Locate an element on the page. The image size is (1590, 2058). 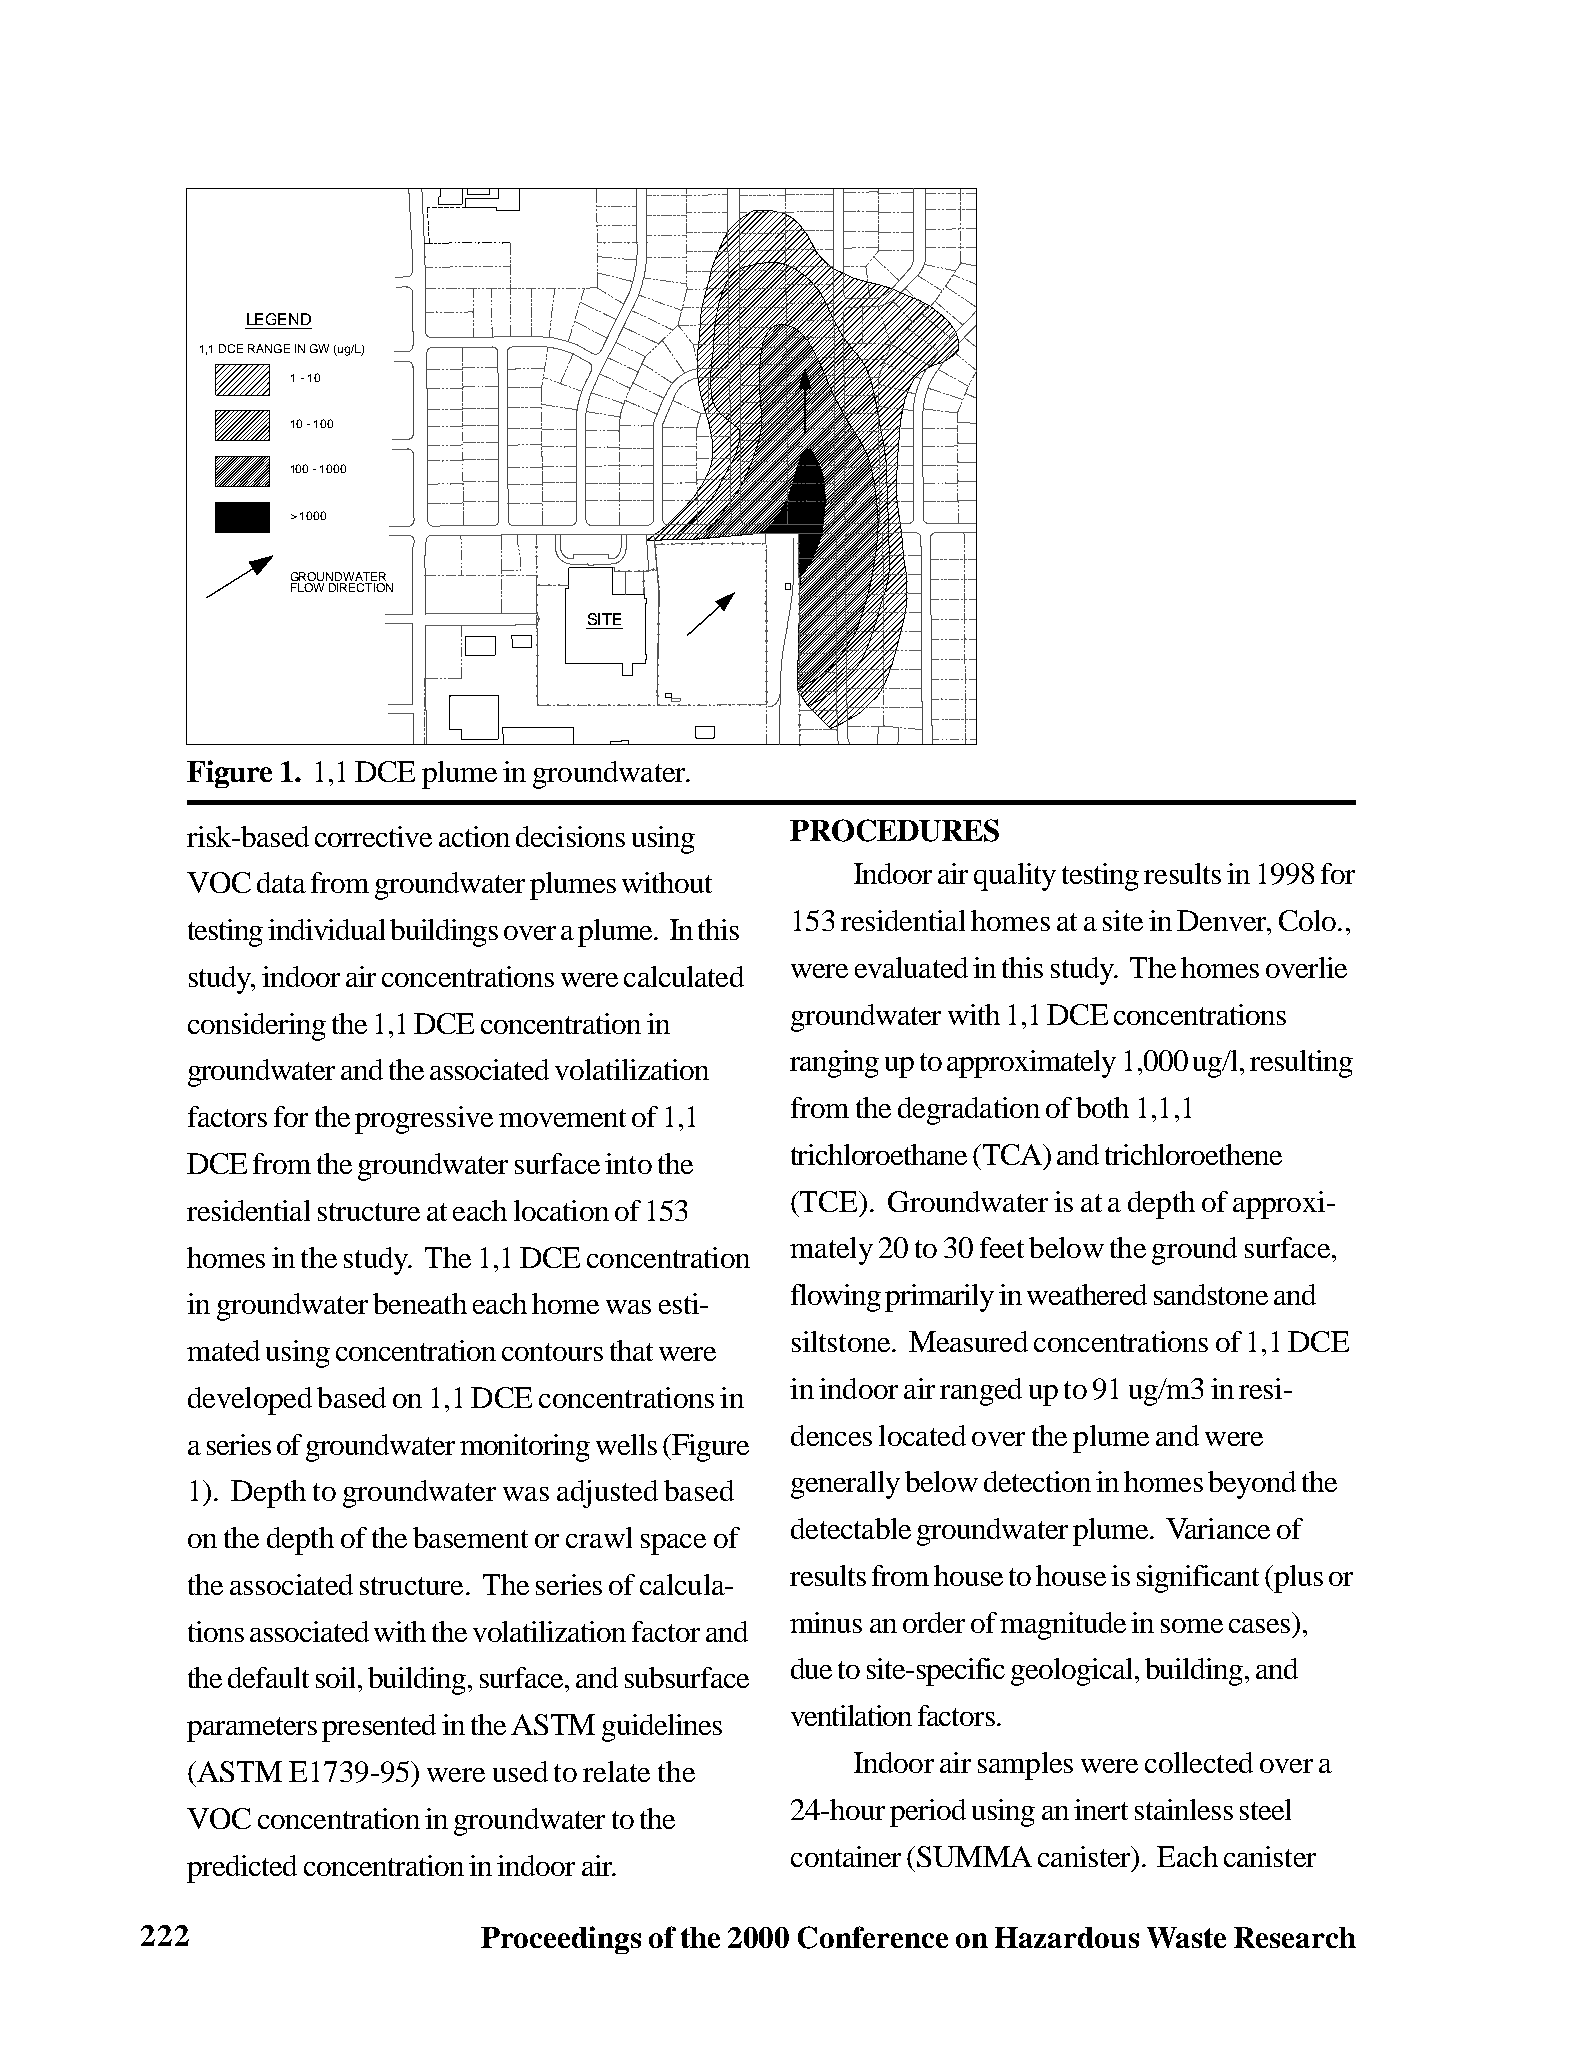
PROCEDURES is located at coordinates (894, 830).
